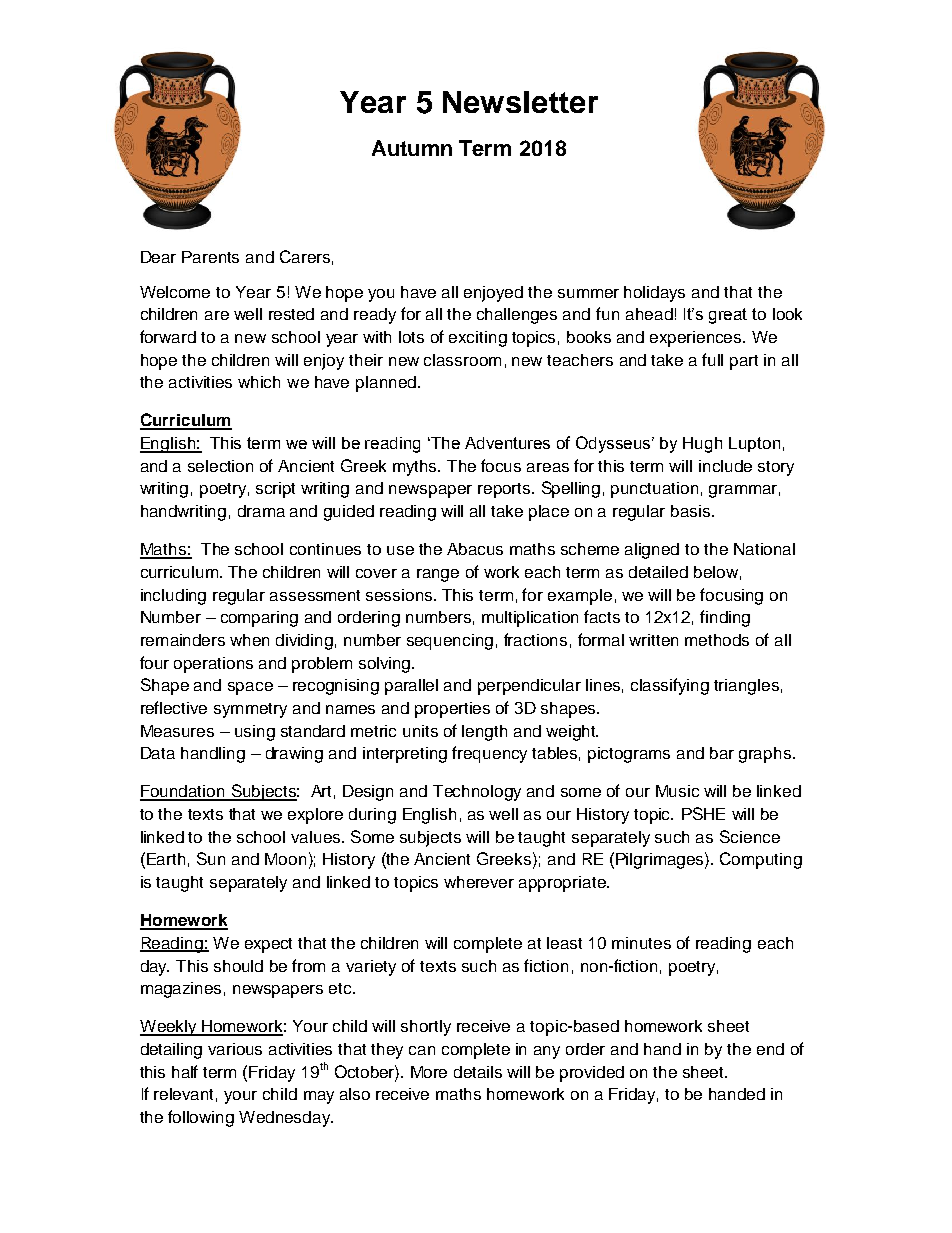  I want to click on Hugh, so click(702, 445).
